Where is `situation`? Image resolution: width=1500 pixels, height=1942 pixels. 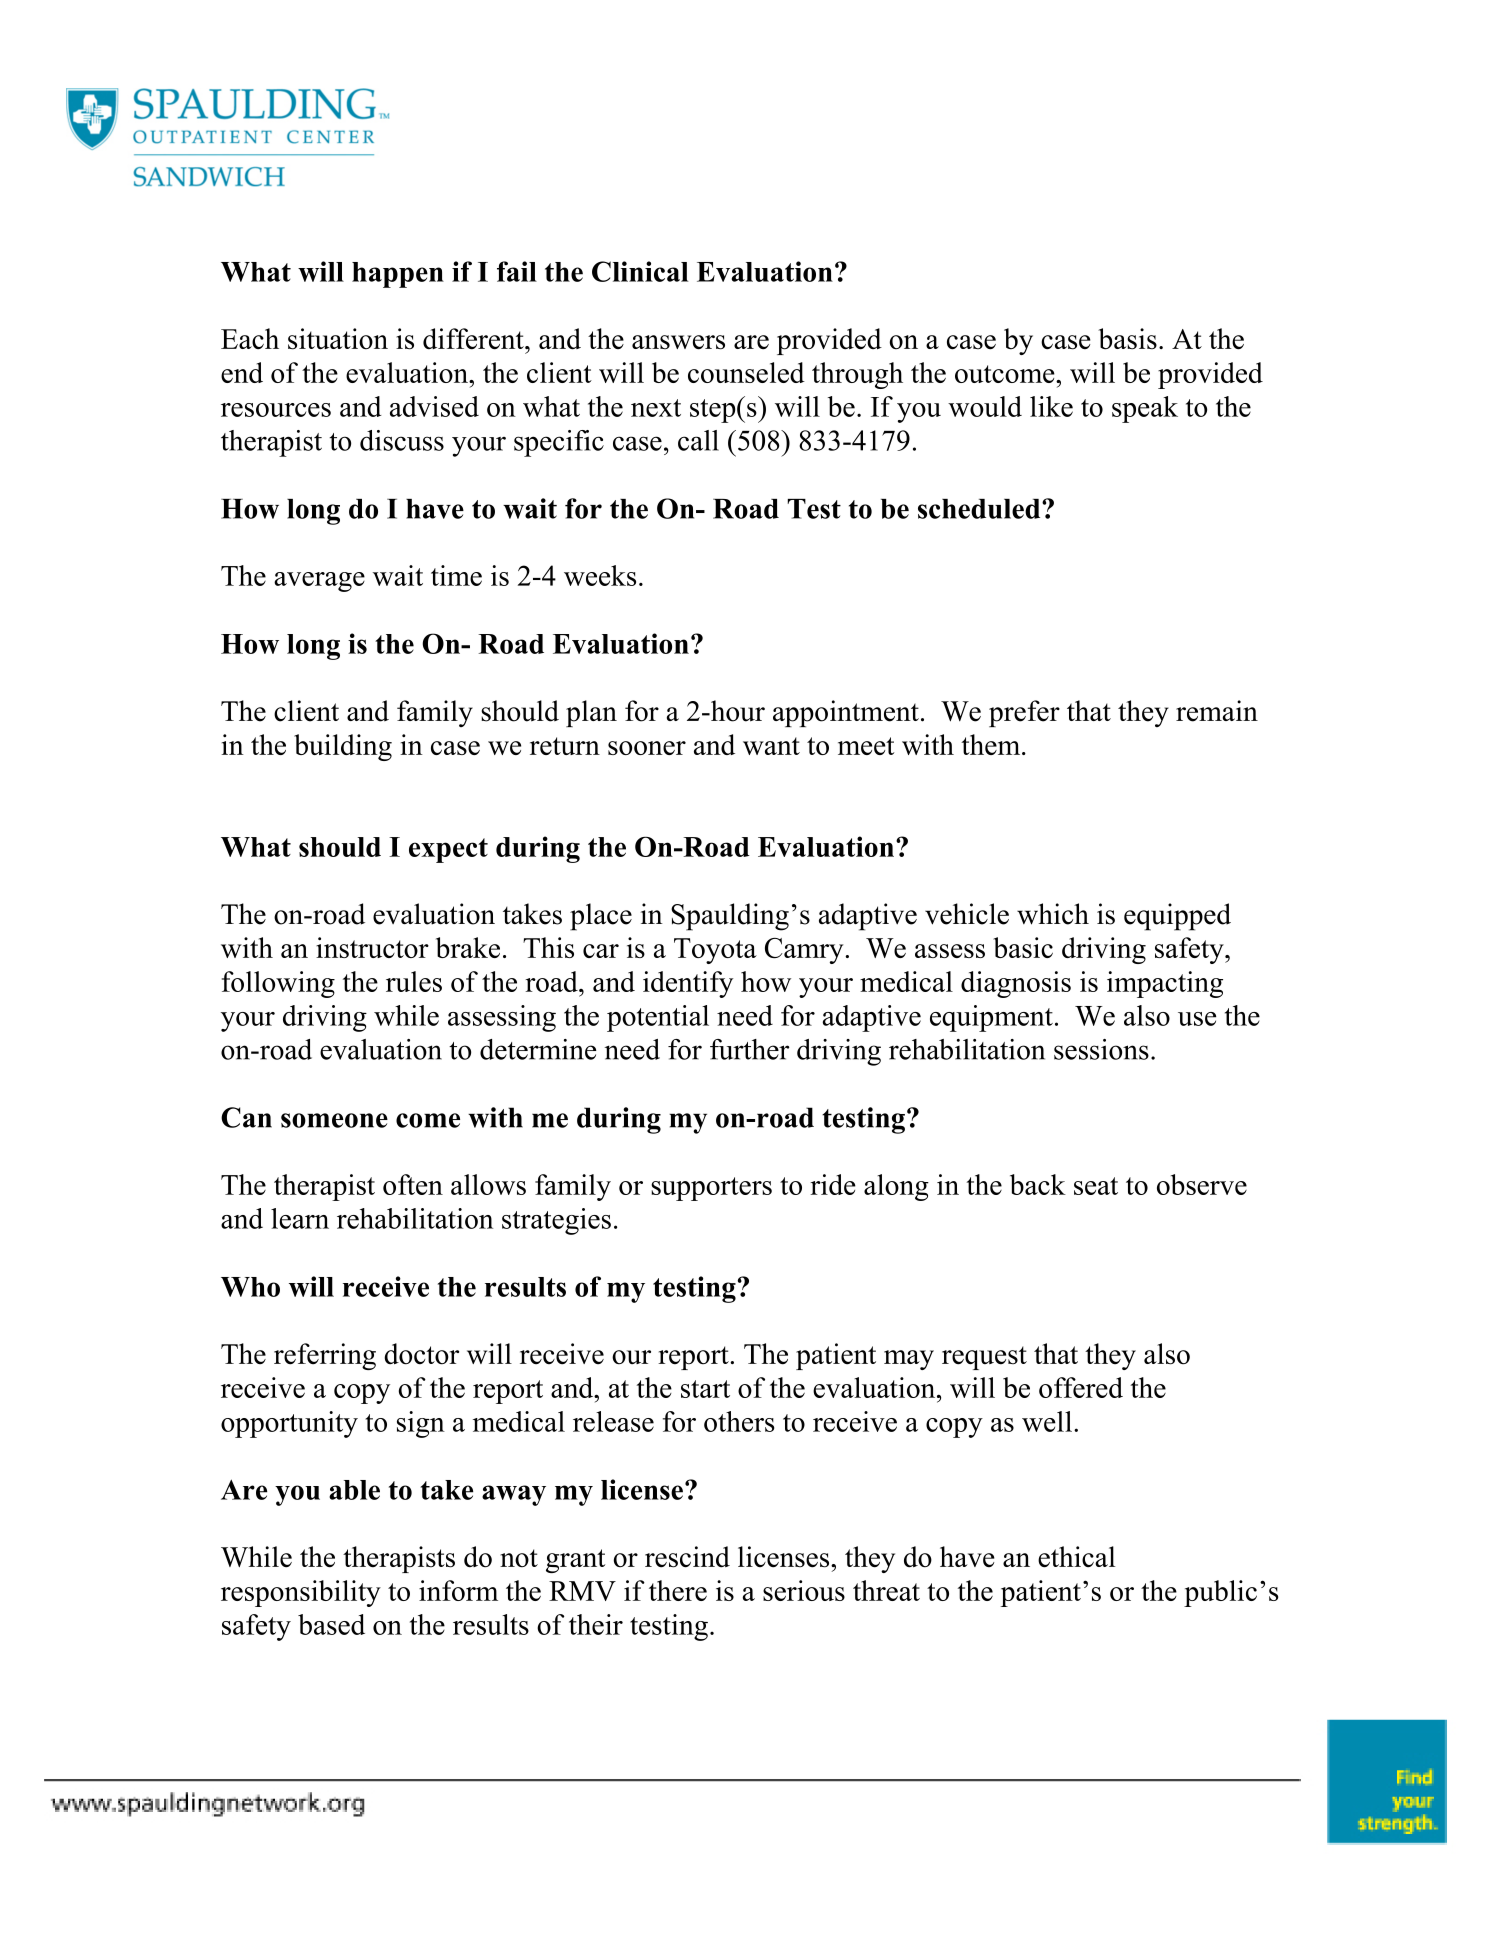 situation is located at coordinates (338, 339).
